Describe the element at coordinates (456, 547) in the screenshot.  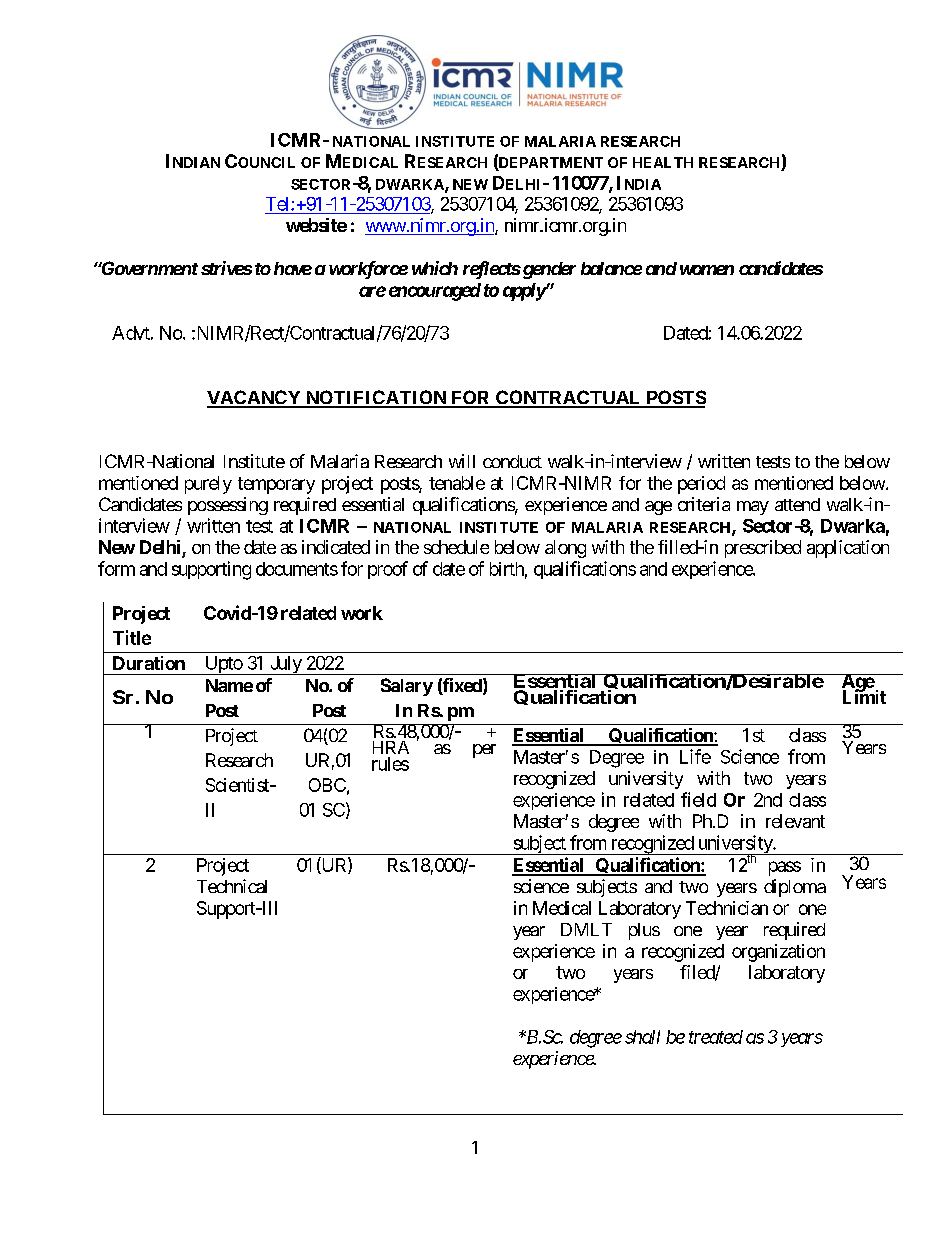
I see `schedule` at that location.
